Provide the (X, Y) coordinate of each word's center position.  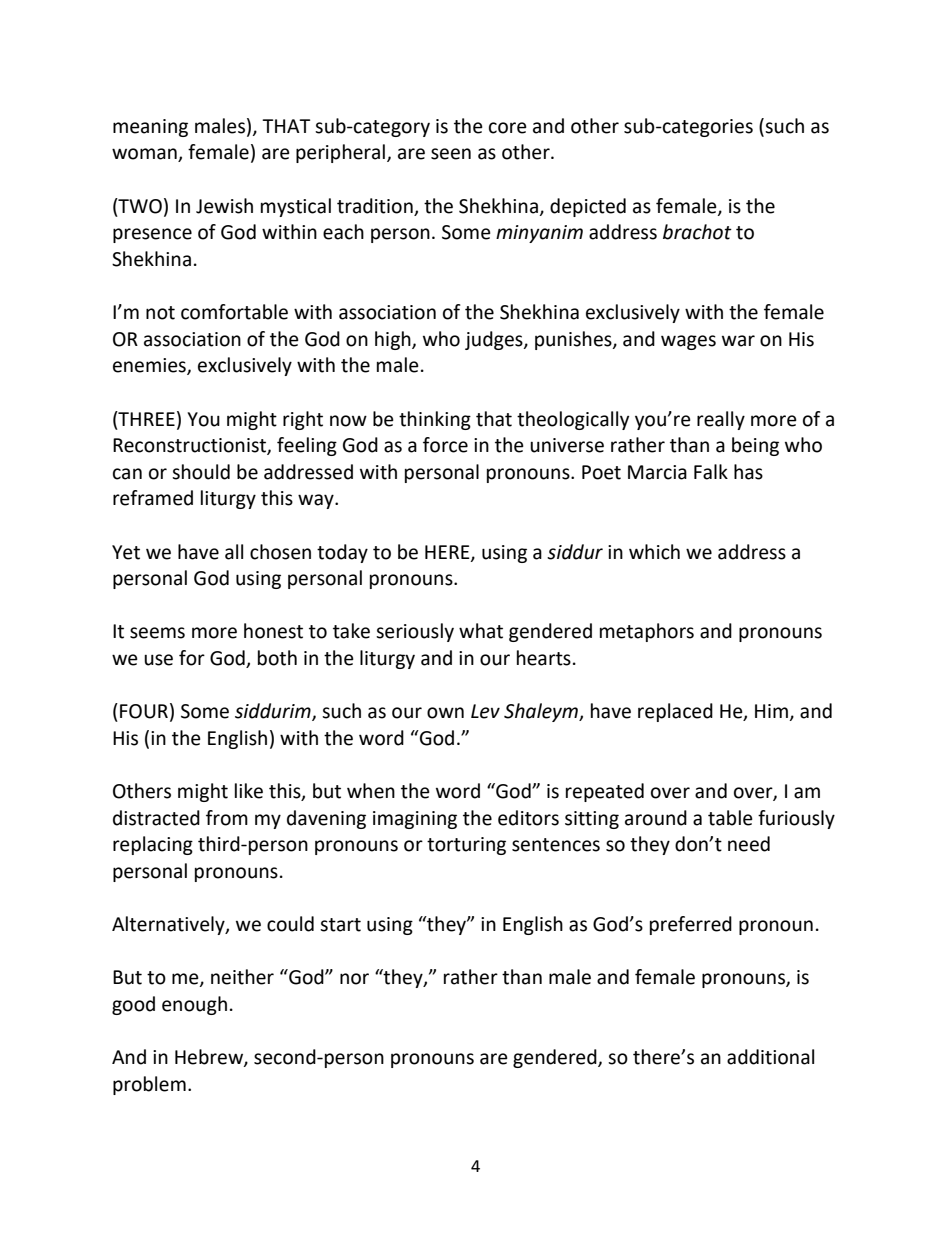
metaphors (647, 632)
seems (157, 633)
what (481, 631)
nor (354, 979)
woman (145, 155)
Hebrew (210, 1058)
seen (451, 154)
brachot (697, 232)
